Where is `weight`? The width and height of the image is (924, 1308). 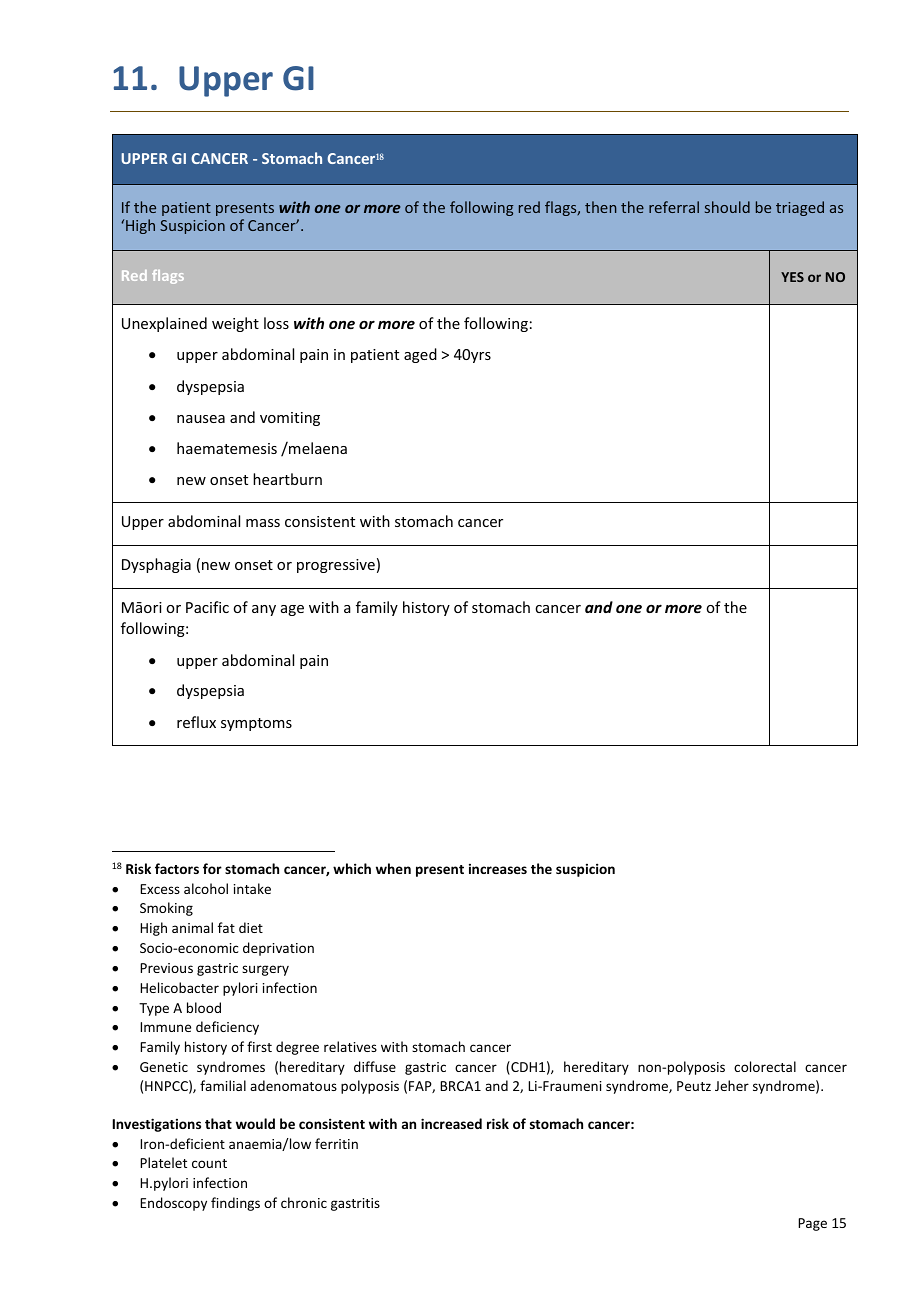 weight is located at coordinates (235, 324).
